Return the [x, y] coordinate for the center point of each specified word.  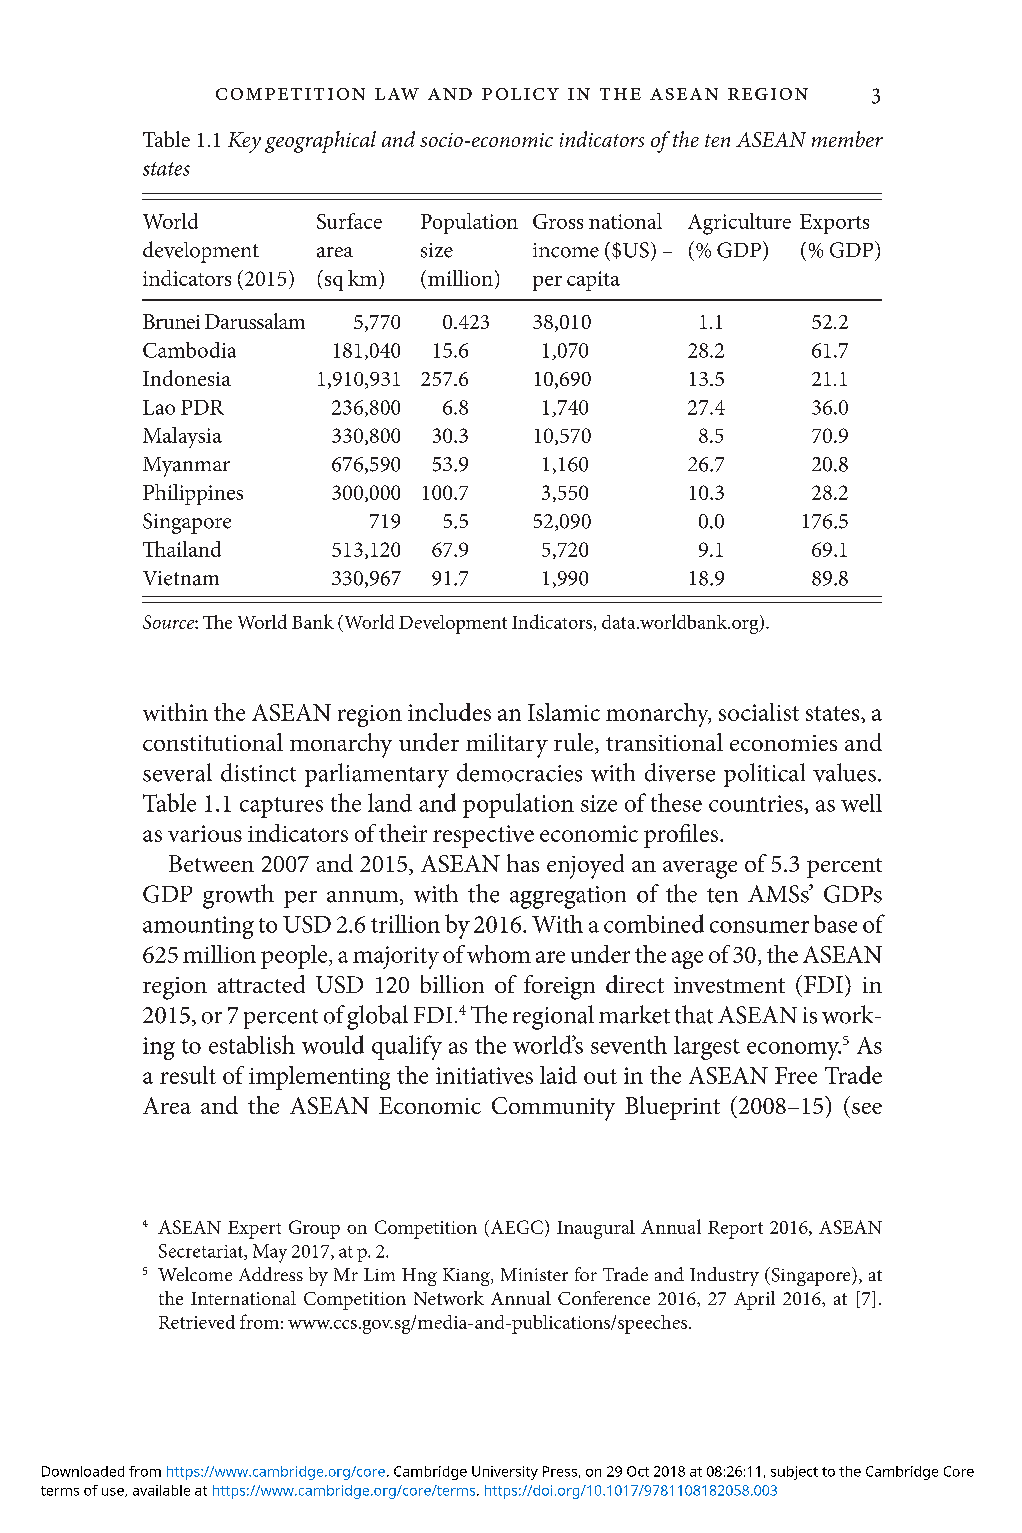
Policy [520, 94]
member [847, 139]
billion [452, 984]
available [161, 1490]
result [188, 1075]
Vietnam [181, 578]
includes [449, 712]
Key [244, 142]
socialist [759, 712]
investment [729, 985]
